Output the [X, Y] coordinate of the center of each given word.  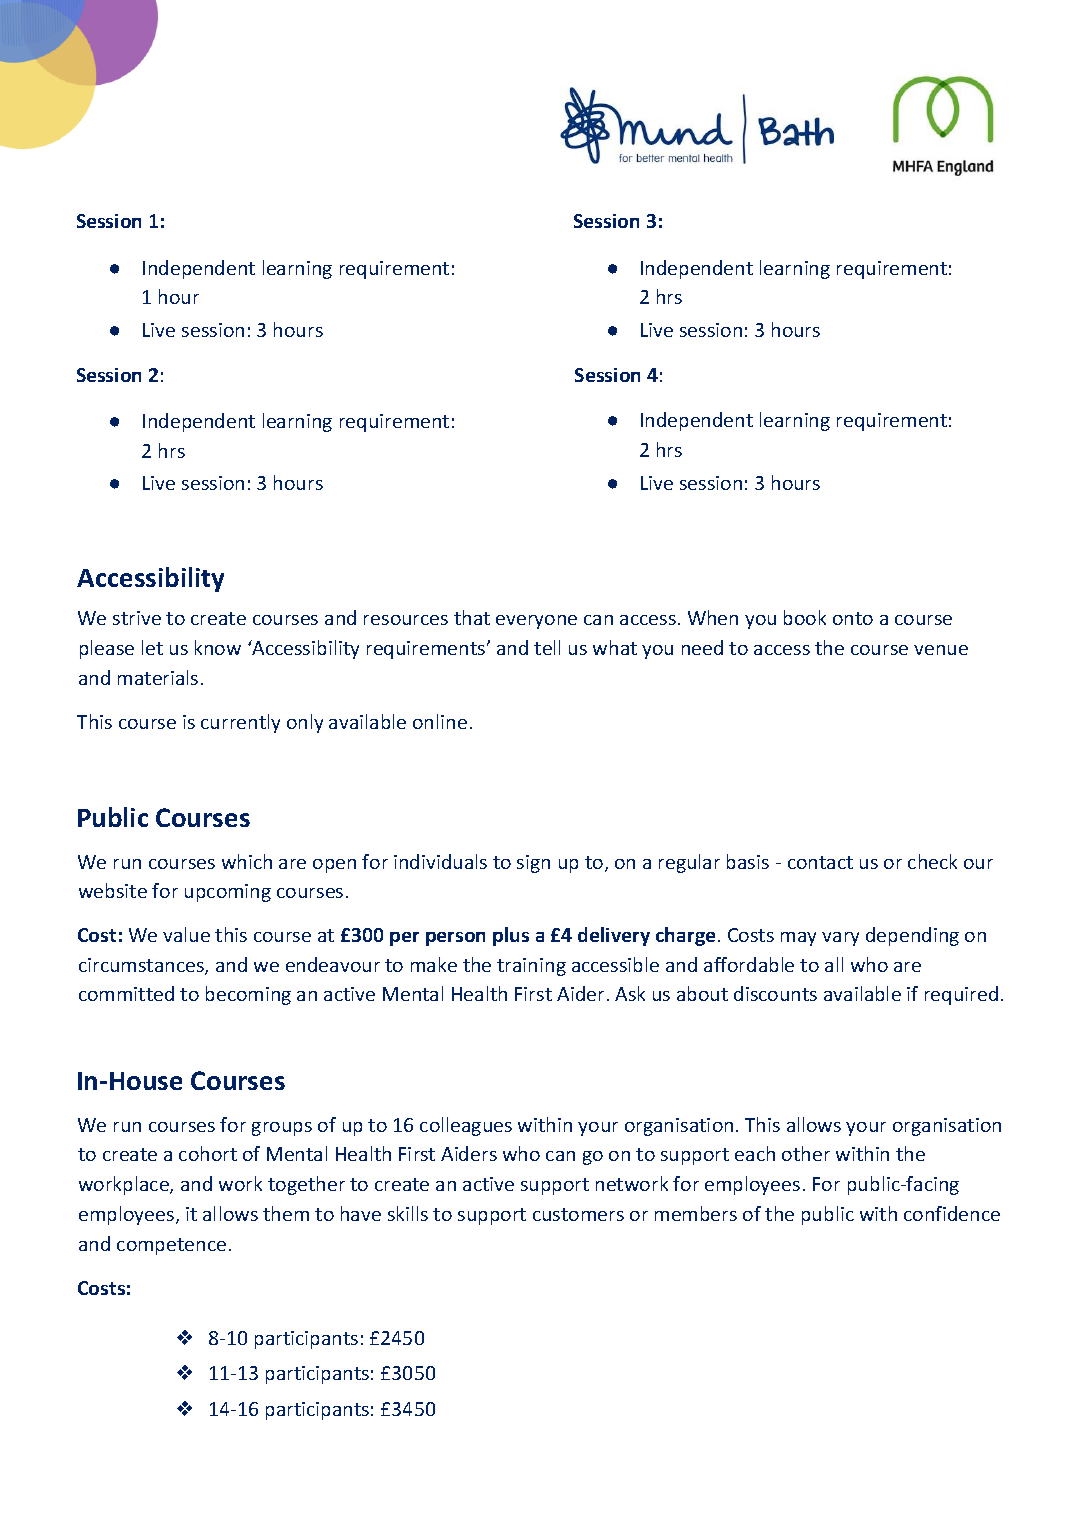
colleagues [466, 1126]
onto [853, 618]
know [218, 647]
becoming [248, 995]
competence [171, 1246]
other [806, 1153]
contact [820, 862]
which [247, 861]
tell [547, 647]
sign [533, 864]
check [932, 861]
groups [282, 1129]
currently [240, 723]
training [531, 967]
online [440, 721]
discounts [775, 993]
